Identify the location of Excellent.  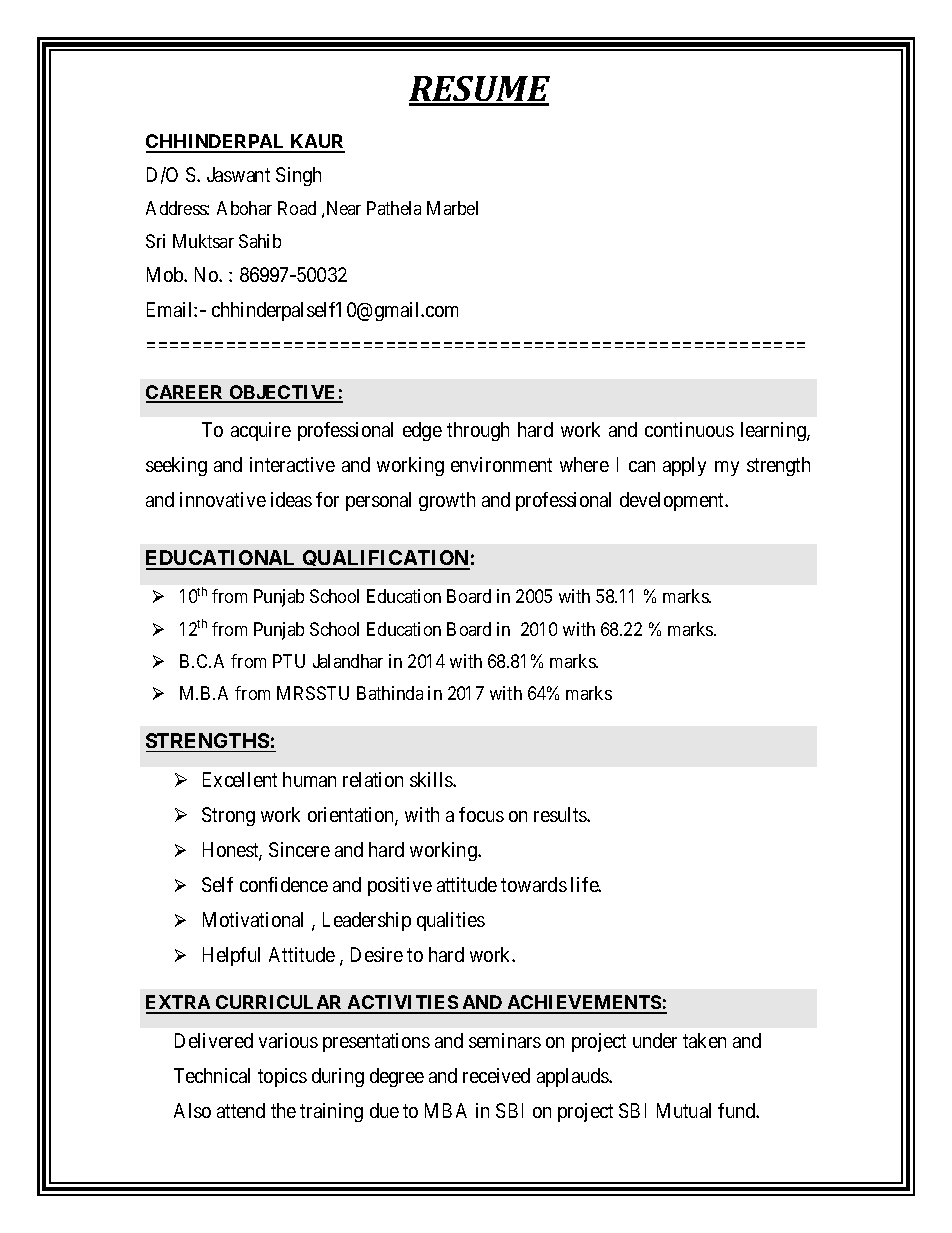
(240, 779).
